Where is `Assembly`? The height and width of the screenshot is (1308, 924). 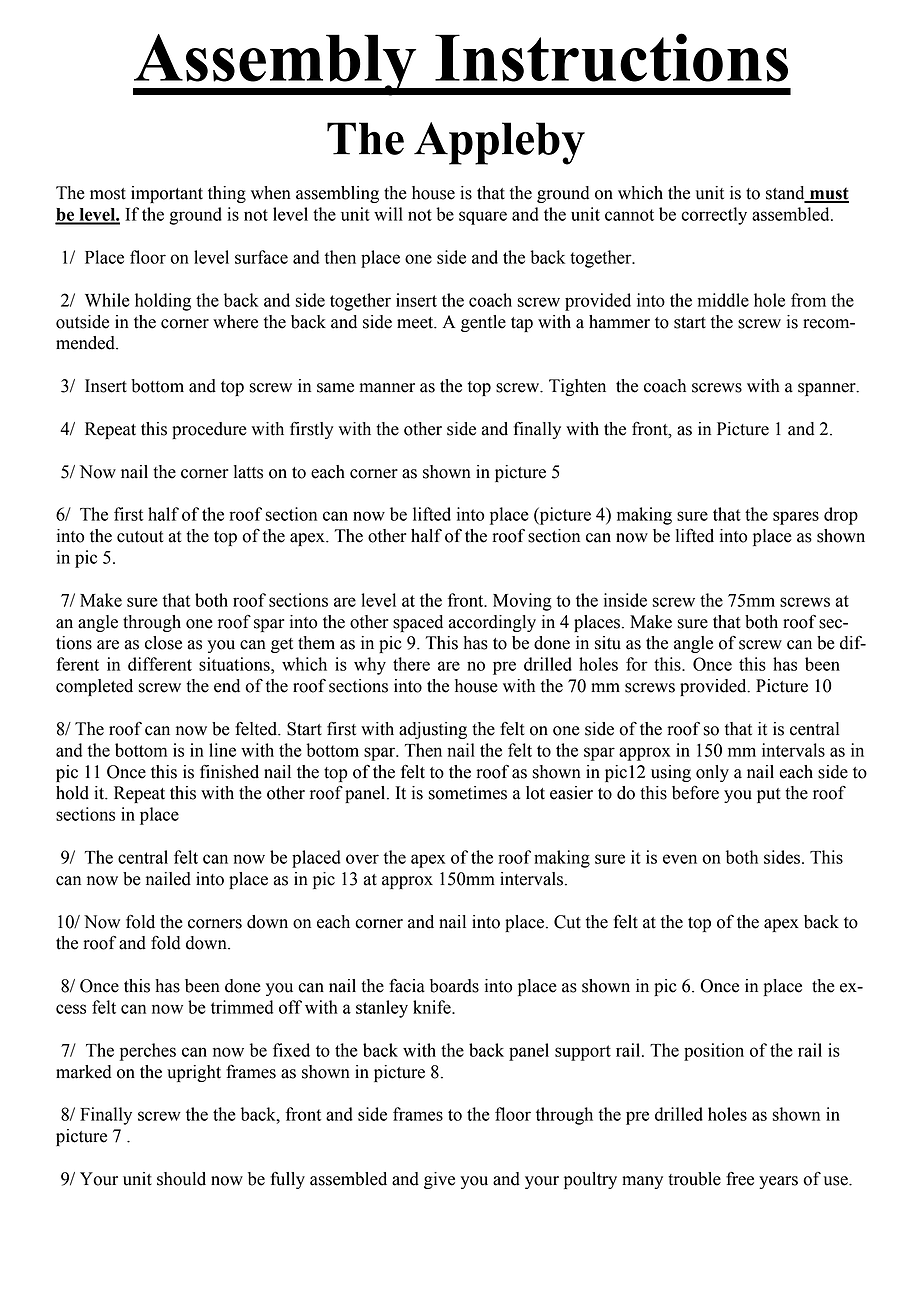 Assembly is located at coordinates (276, 65).
